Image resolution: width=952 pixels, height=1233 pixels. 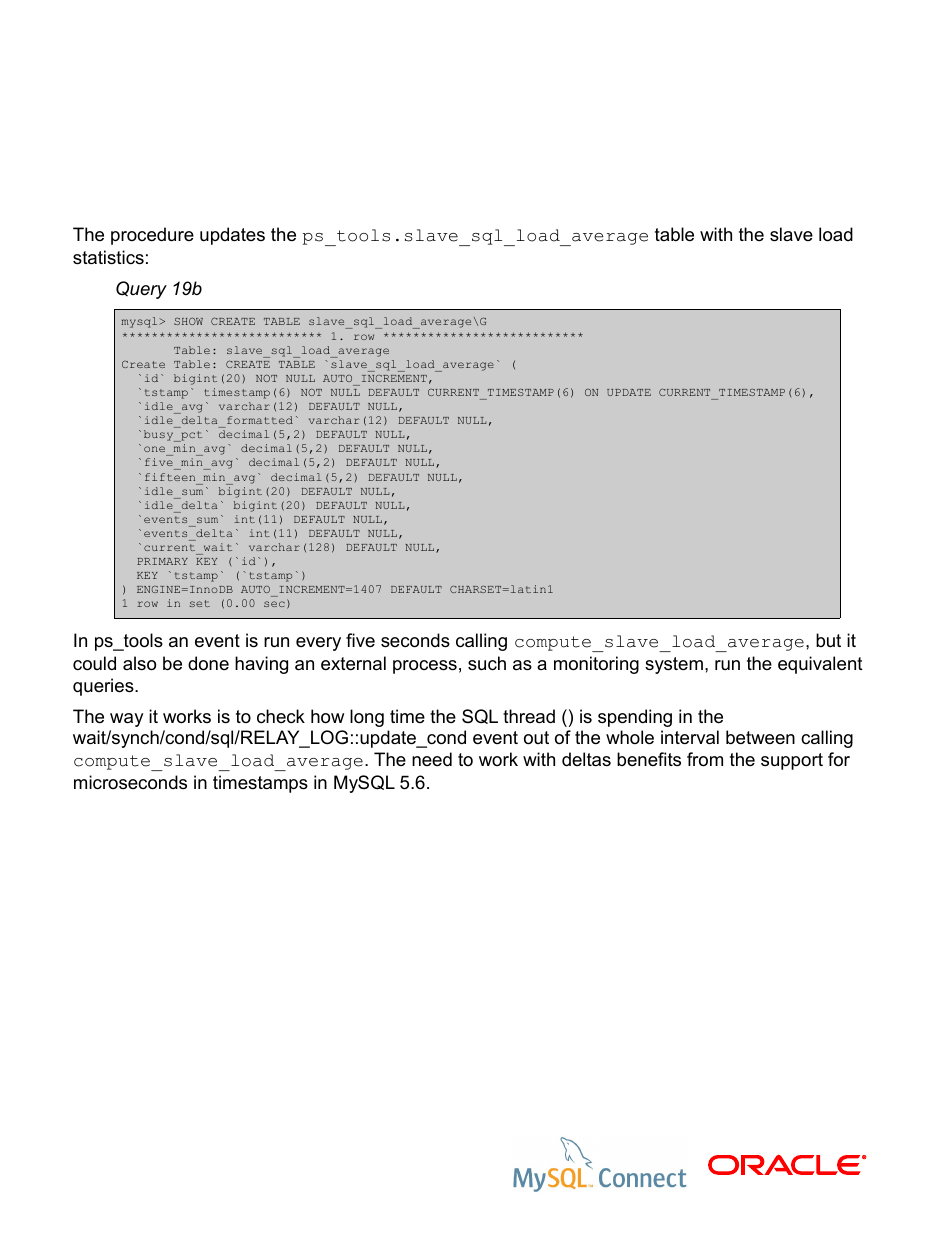 I want to click on every, so click(x=318, y=644).
